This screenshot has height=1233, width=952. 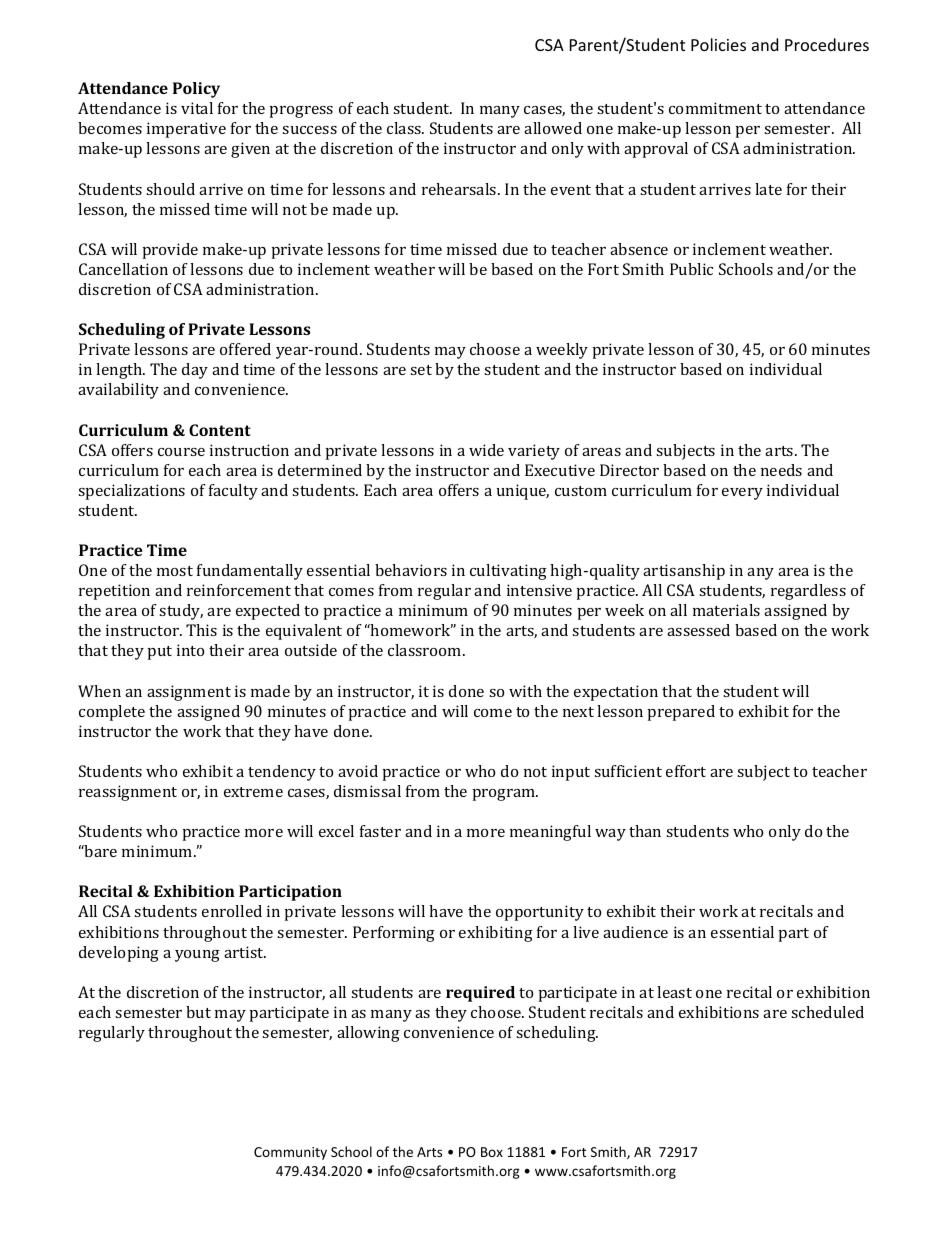 I want to click on Community, so click(x=290, y=1153).
